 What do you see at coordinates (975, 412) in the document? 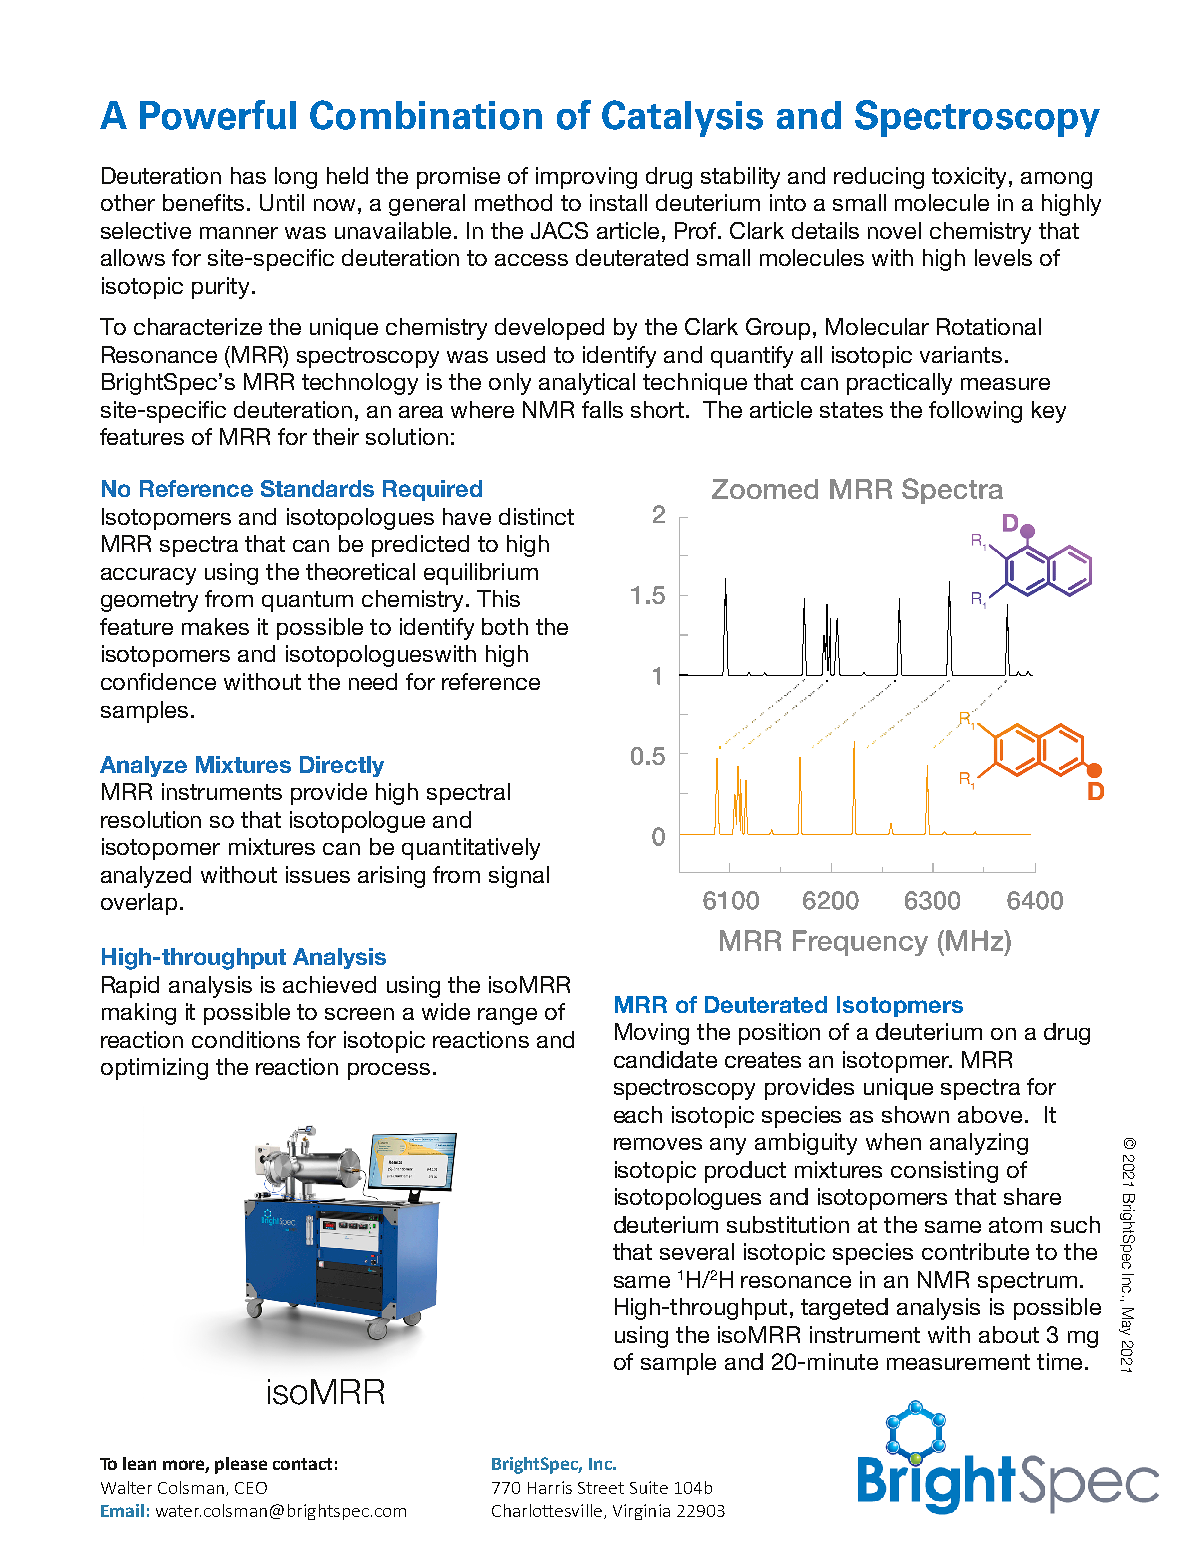
I see `following` at bounding box center [975, 412].
